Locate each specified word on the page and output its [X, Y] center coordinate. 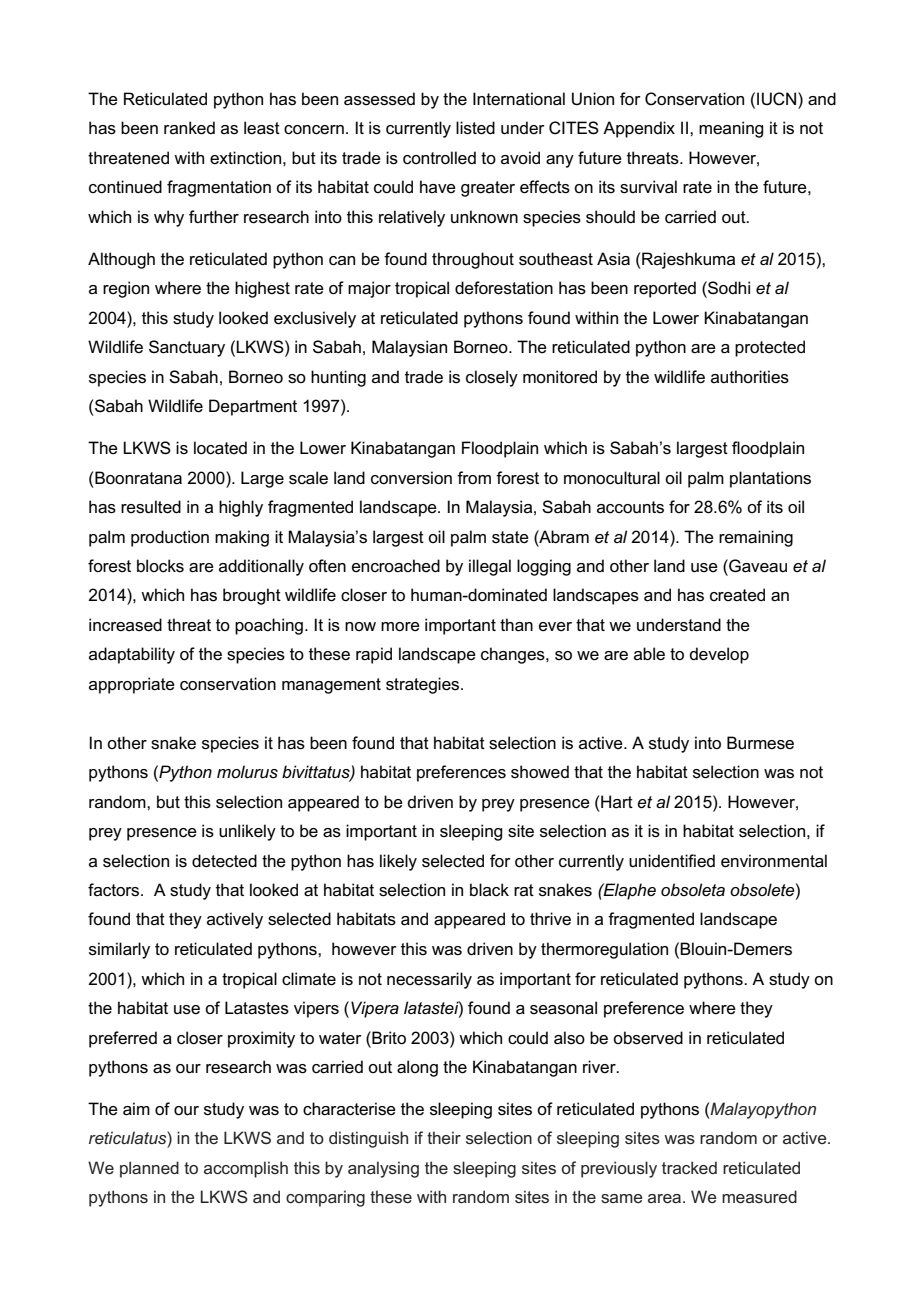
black [489, 890]
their [444, 1137]
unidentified [672, 861]
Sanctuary [187, 348]
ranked [189, 128]
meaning [731, 129]
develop [719, 655]
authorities [750, 377]
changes [514, 655]
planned [149, 1169]
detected [224, 861]
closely [492, 378]
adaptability [132, 655]
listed [475, 128]
